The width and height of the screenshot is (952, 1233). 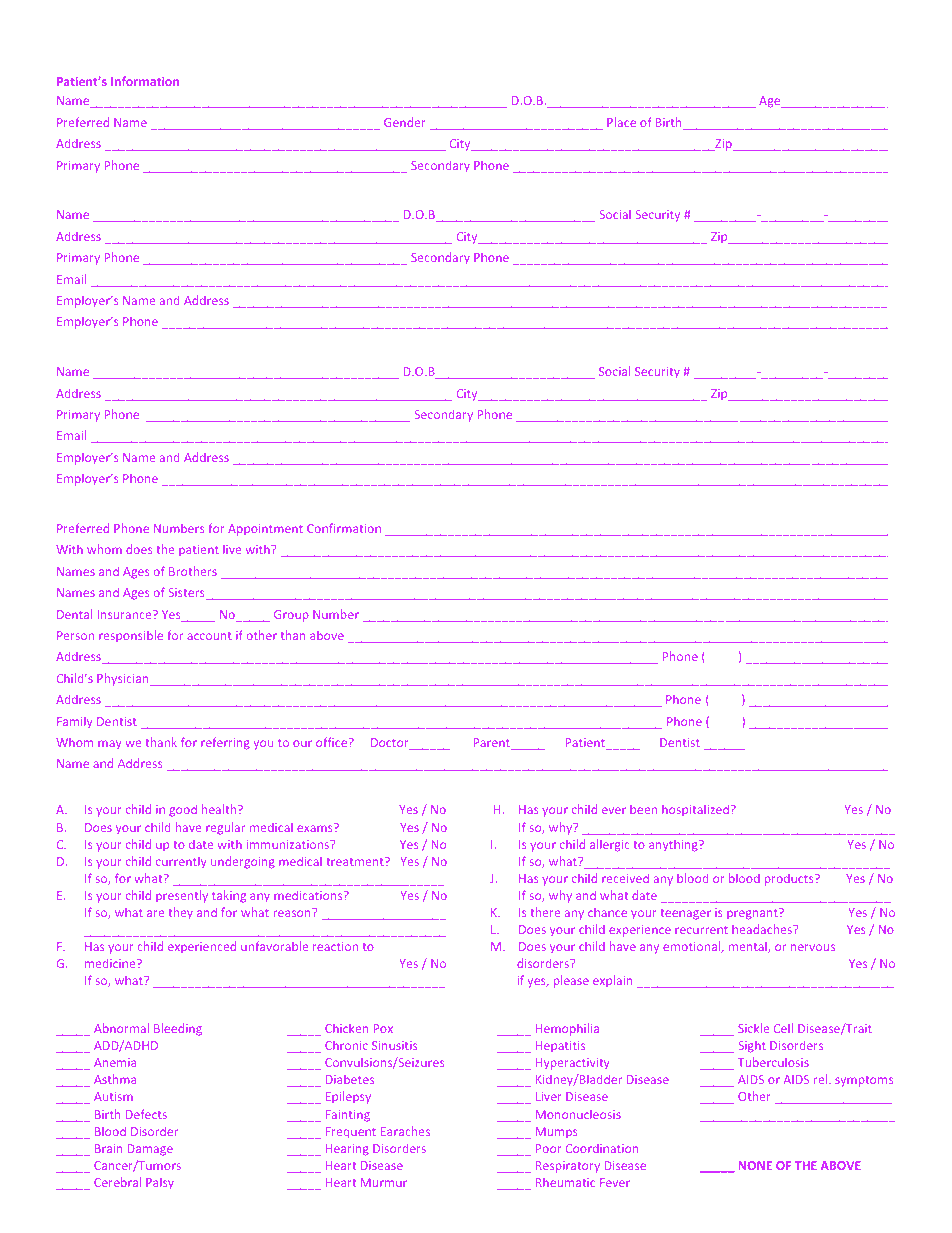 What do you see at coordinates (404, 122) in the screenshot?
I see `Gender` at bounding box center [404, 122].
